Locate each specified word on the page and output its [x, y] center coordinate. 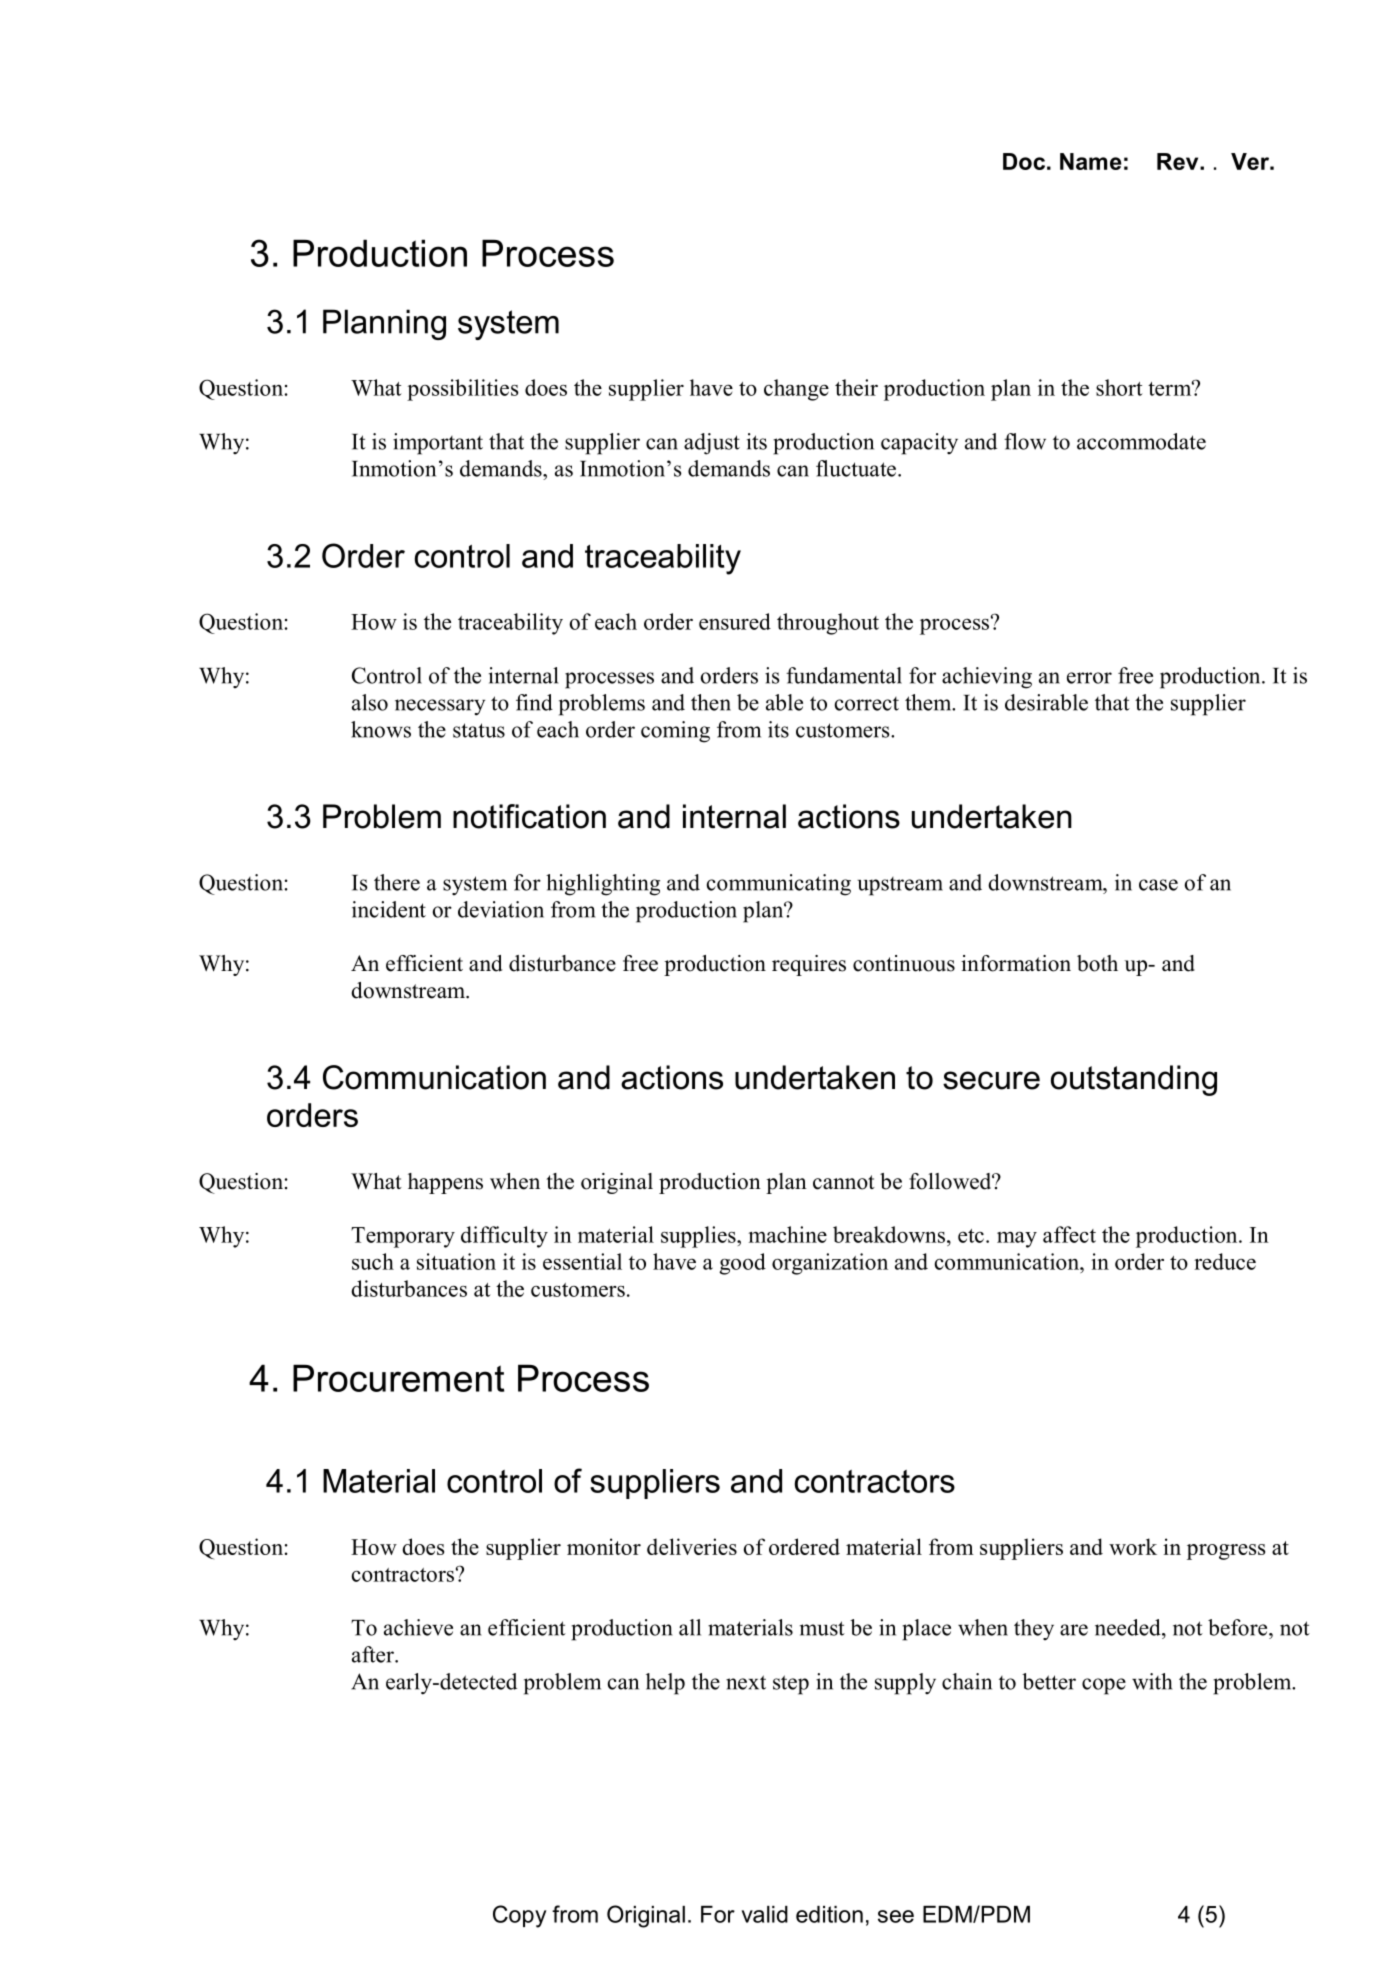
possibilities [463, 390]
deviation [501, 909]
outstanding [1134, 1080]
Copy [519, 1916]
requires [809, 965]
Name [1091, 161]
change [796, 390]
